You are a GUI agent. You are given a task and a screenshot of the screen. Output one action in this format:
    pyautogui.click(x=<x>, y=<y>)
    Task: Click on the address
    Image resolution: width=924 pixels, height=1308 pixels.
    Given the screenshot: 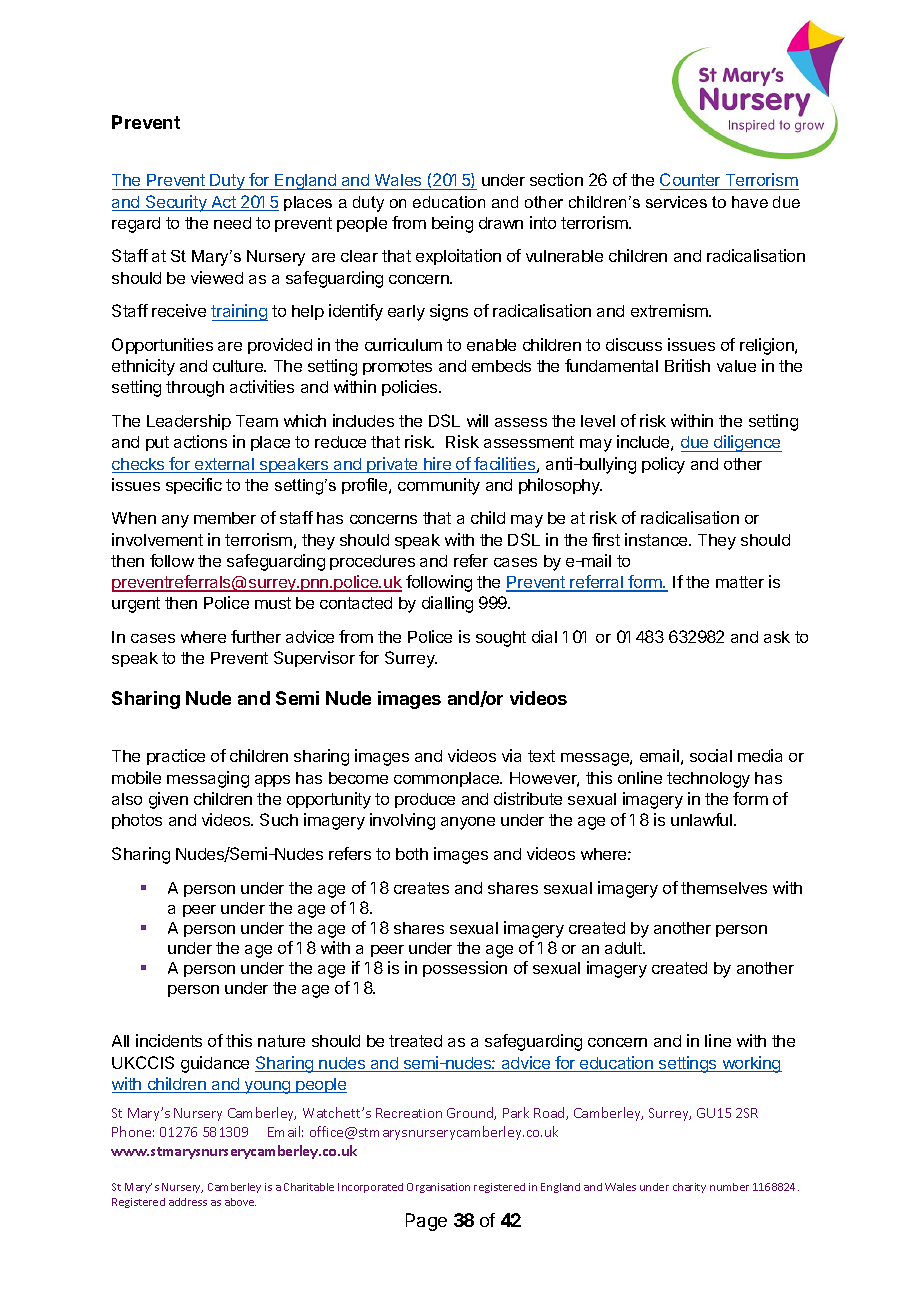 What is the action you would take?
    pyautogui.click(x=188, y=1202)
